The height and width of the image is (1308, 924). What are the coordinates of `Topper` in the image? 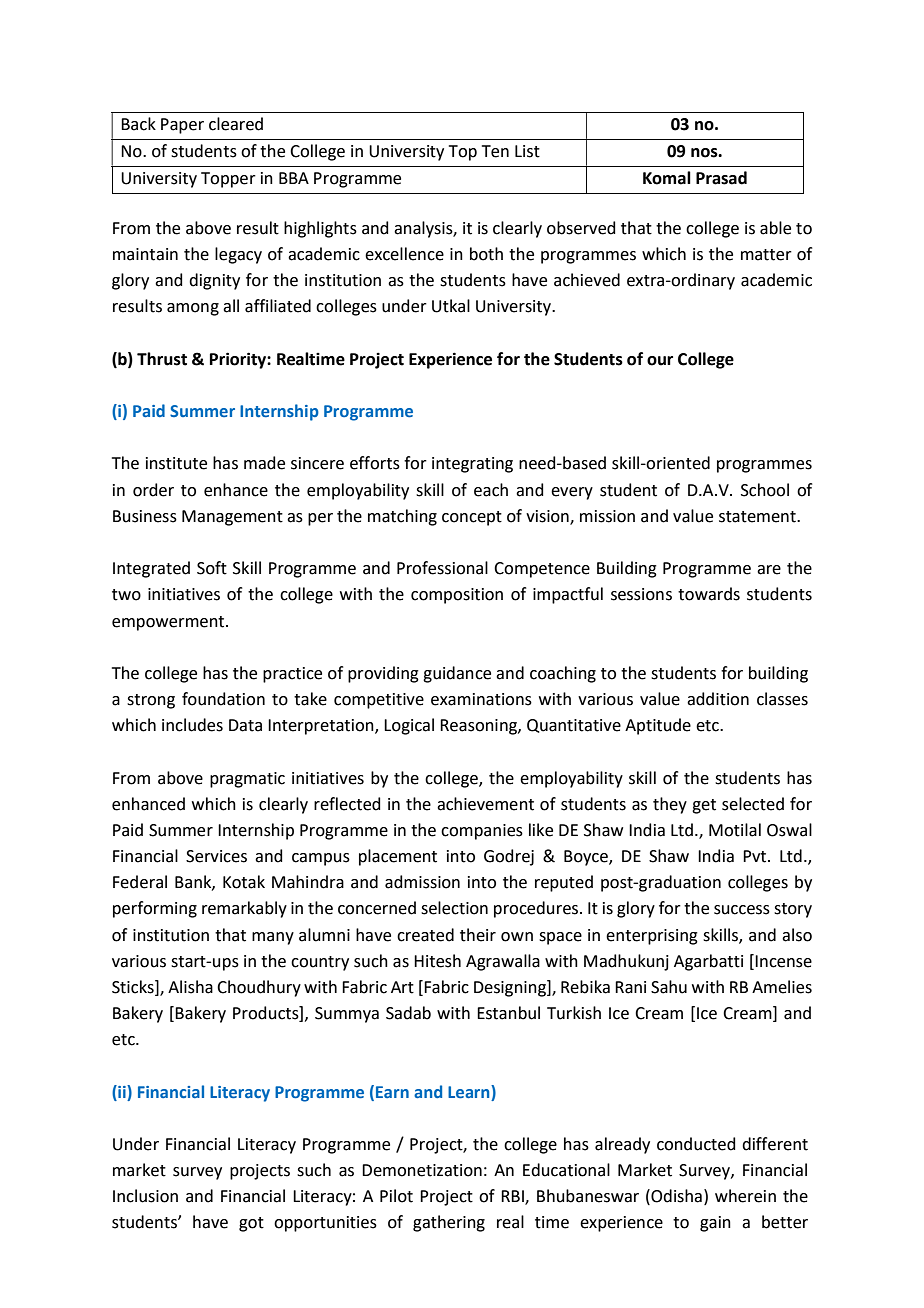 It's located at (228, 180).
